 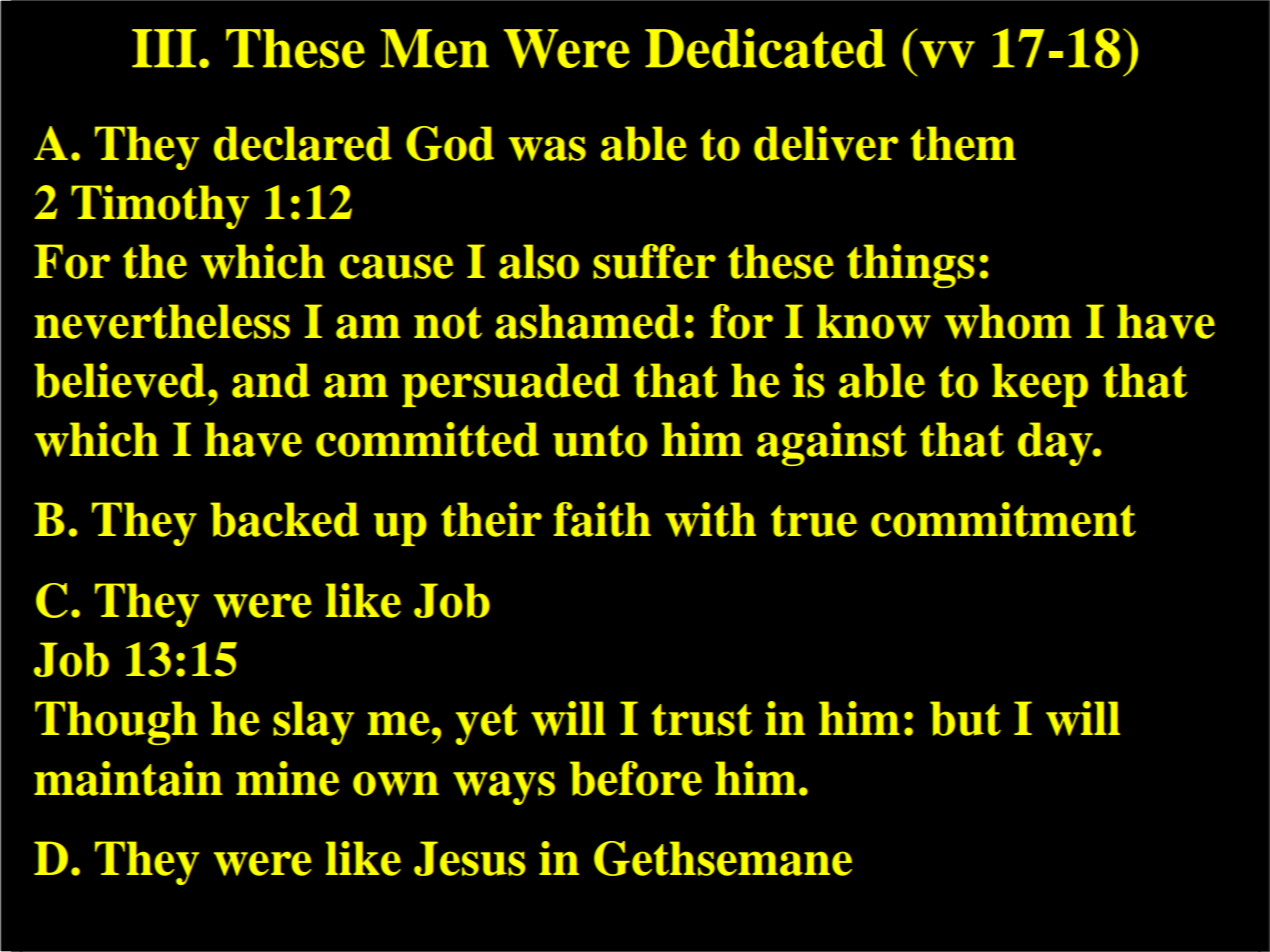 I want to click on III, so click(x=164, y=48).
